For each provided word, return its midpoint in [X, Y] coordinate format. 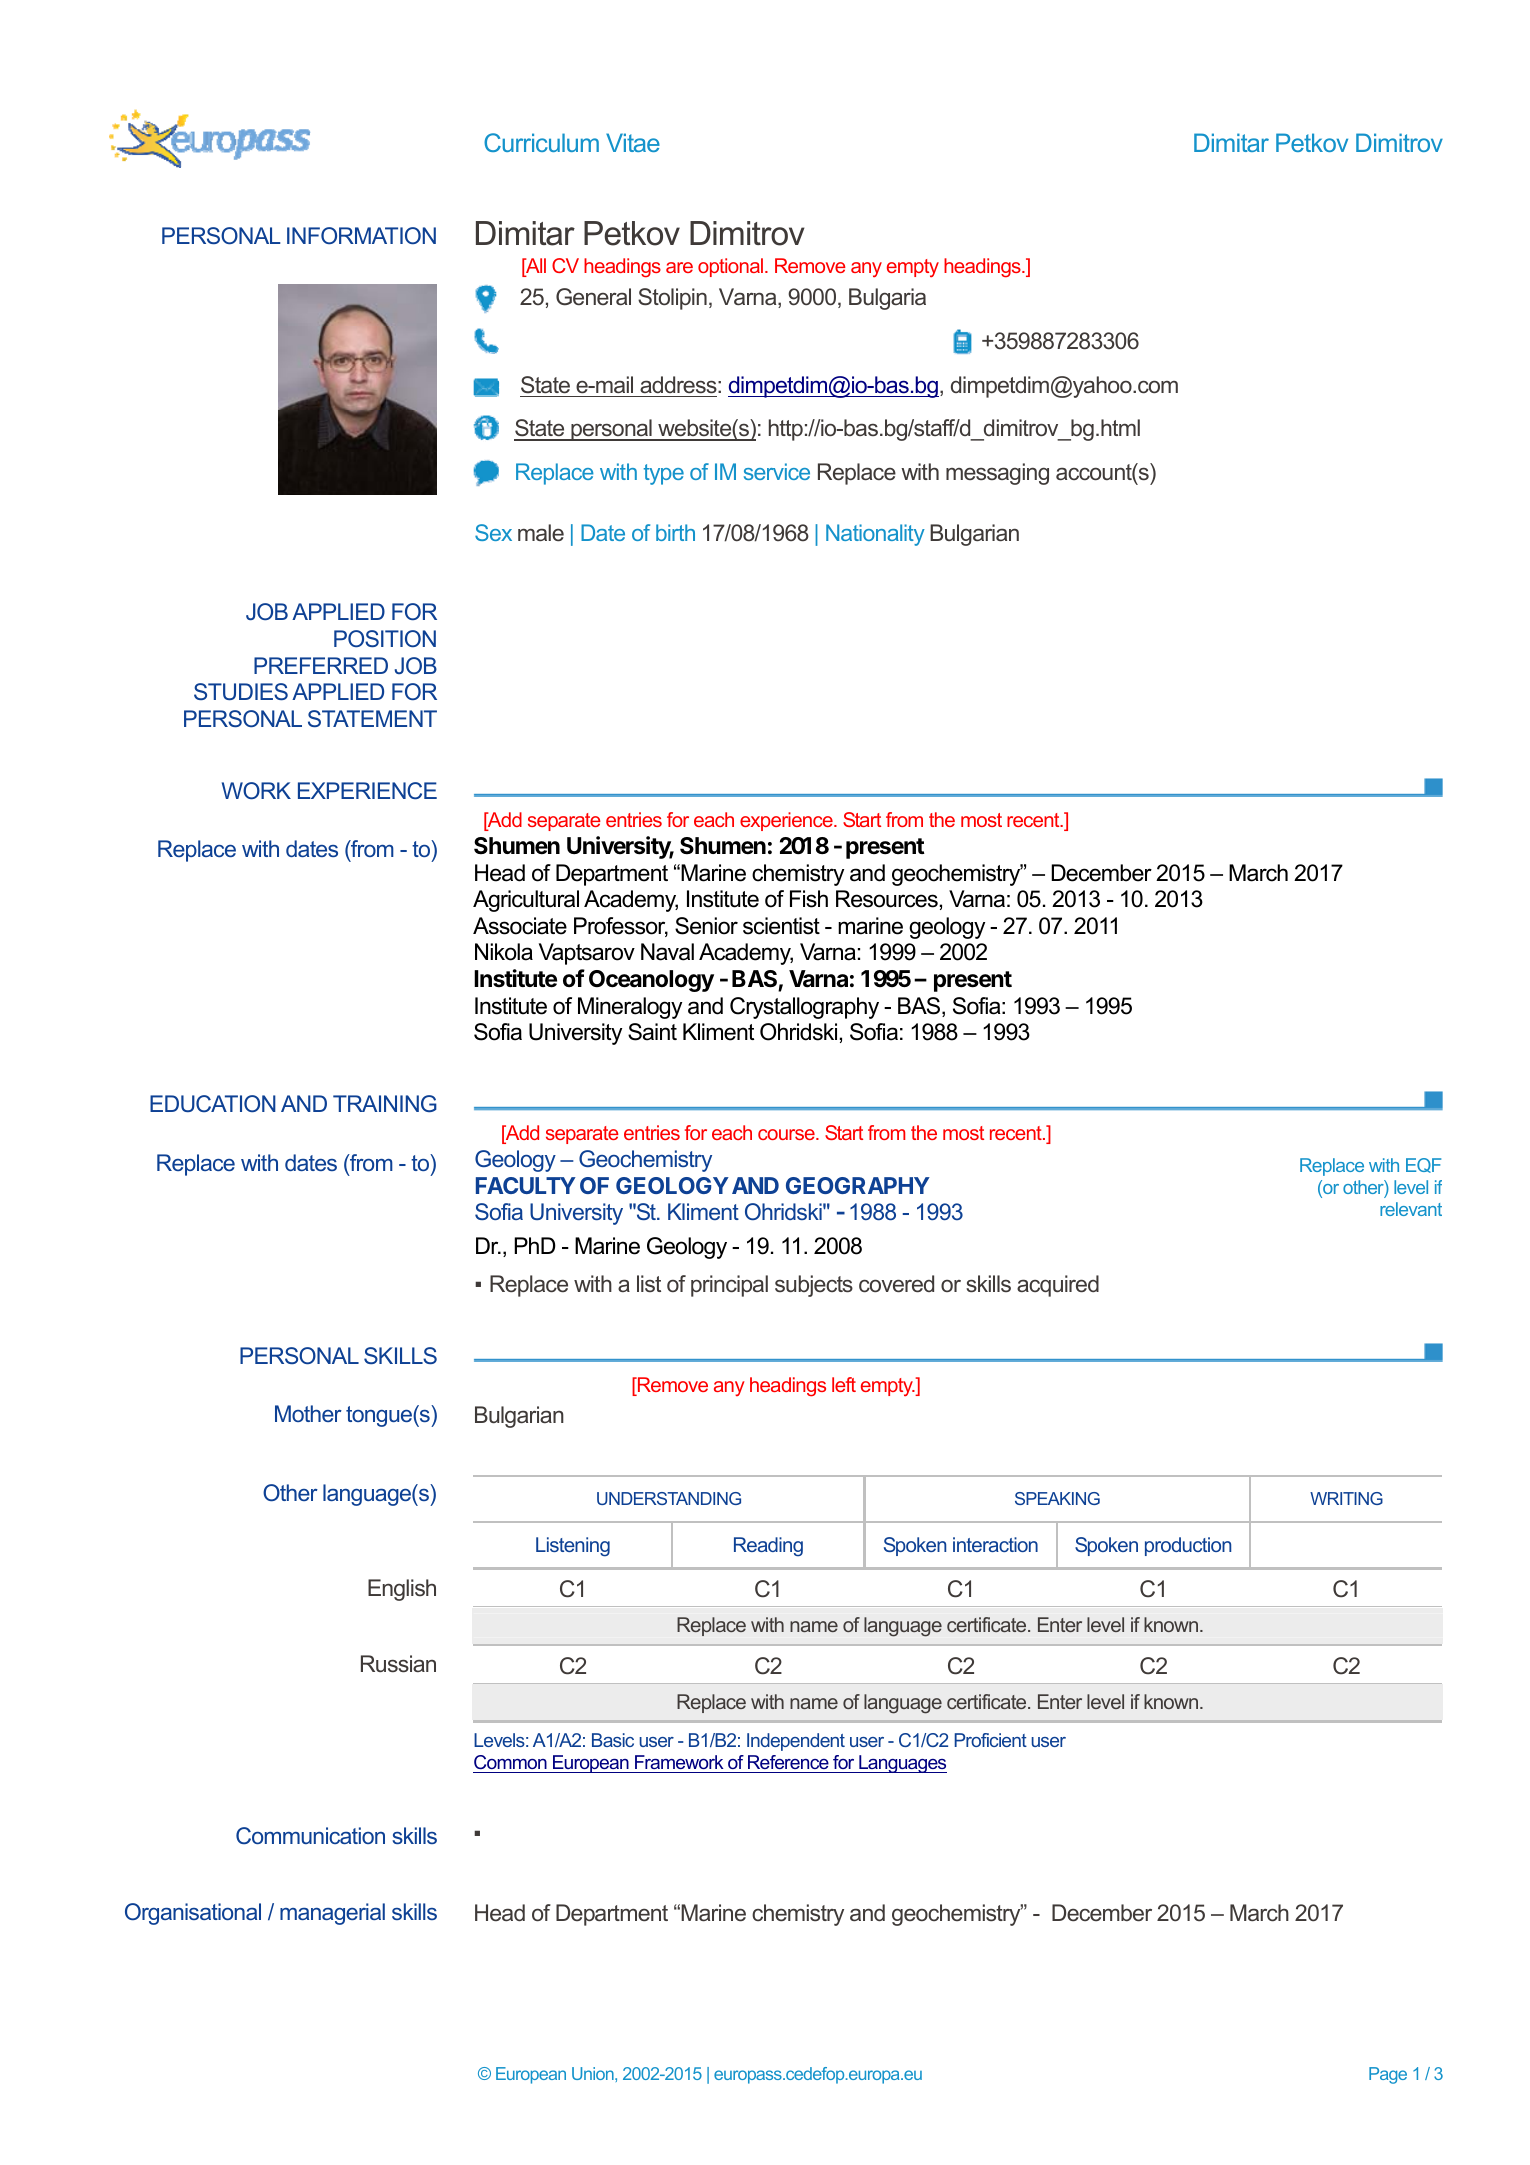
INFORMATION [361, 235]
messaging [997, 474]
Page [1388, 2075]
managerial [332, 1914]
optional [732, 267]
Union [594, 2073]
